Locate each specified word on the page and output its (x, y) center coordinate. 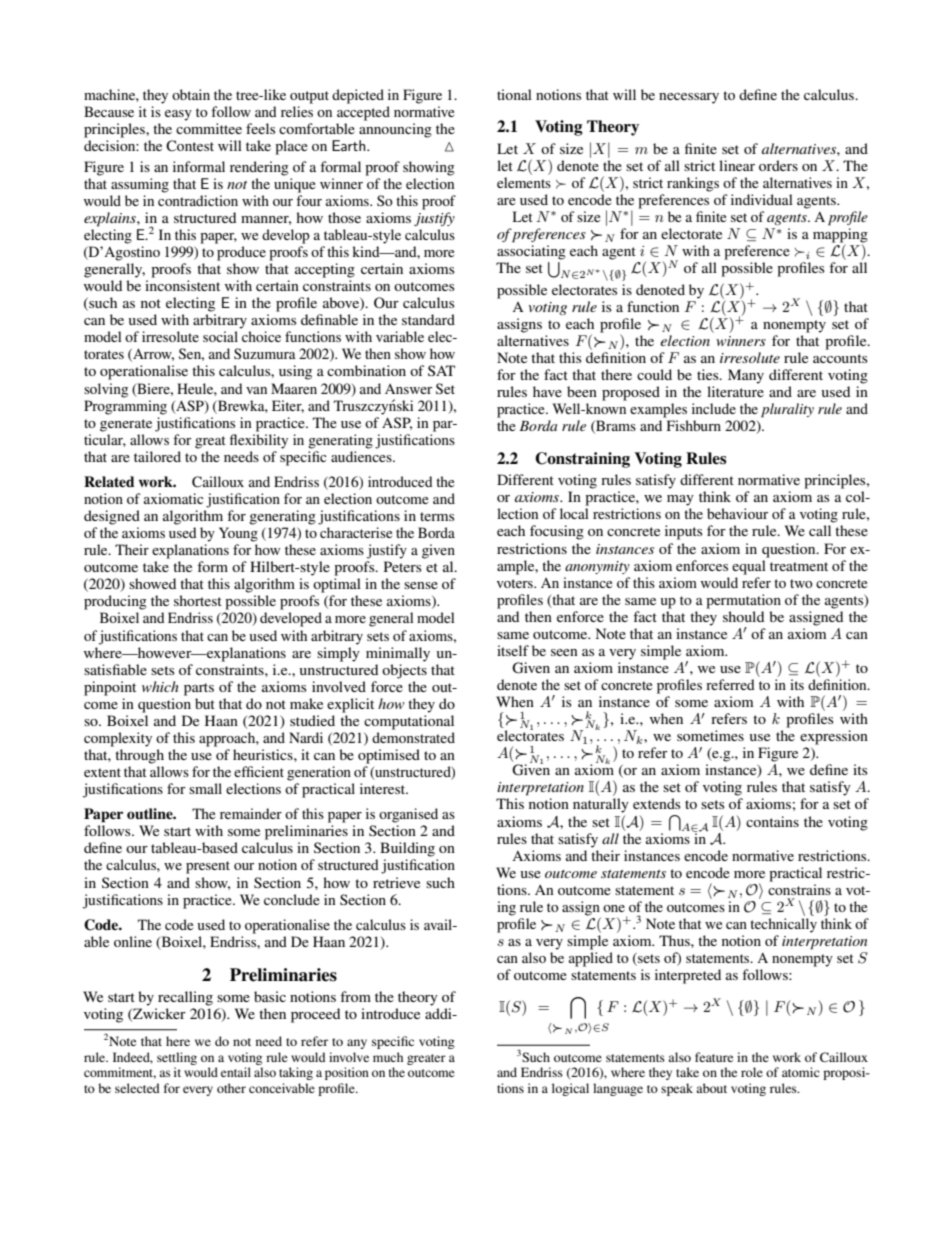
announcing (395, 130)
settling (177, 1058)
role (752, 1072)
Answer (408, 389)
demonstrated (413, 737)
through (139, 756)
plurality (787, 410)
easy (178, 115)
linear (737, 165)
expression (834, 737)
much (388, 1057)
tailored (157, 456)
